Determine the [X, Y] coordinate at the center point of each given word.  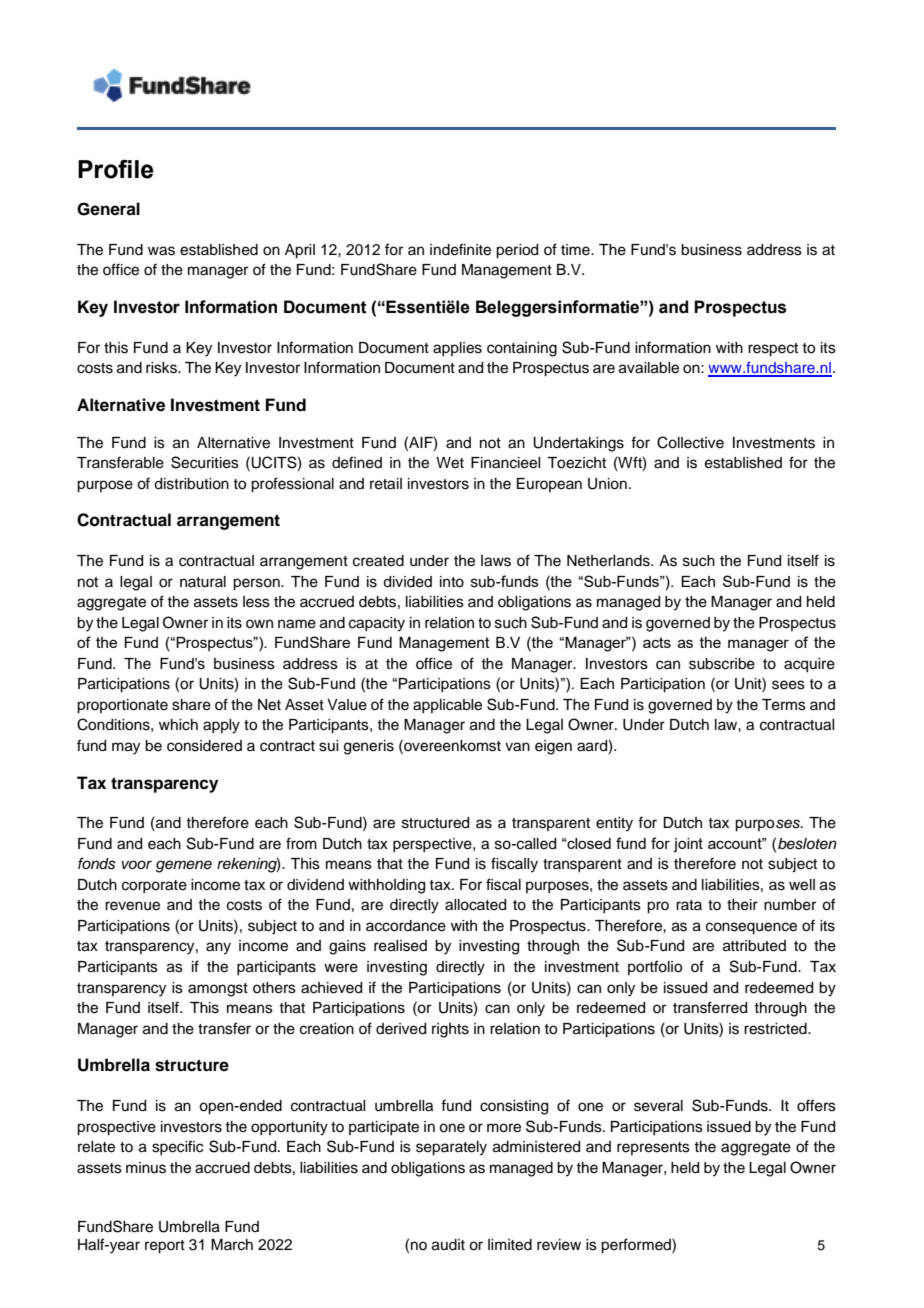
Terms [784, 705]
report [165, 1247]
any [218, 948]
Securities [205, 462]
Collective [690, 442]
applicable [447, 706]
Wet [450, 463]
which [178, 725]
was [161, 251]
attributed [754, 946]
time [576, 250]
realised [400, 946]
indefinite [460, 249]
